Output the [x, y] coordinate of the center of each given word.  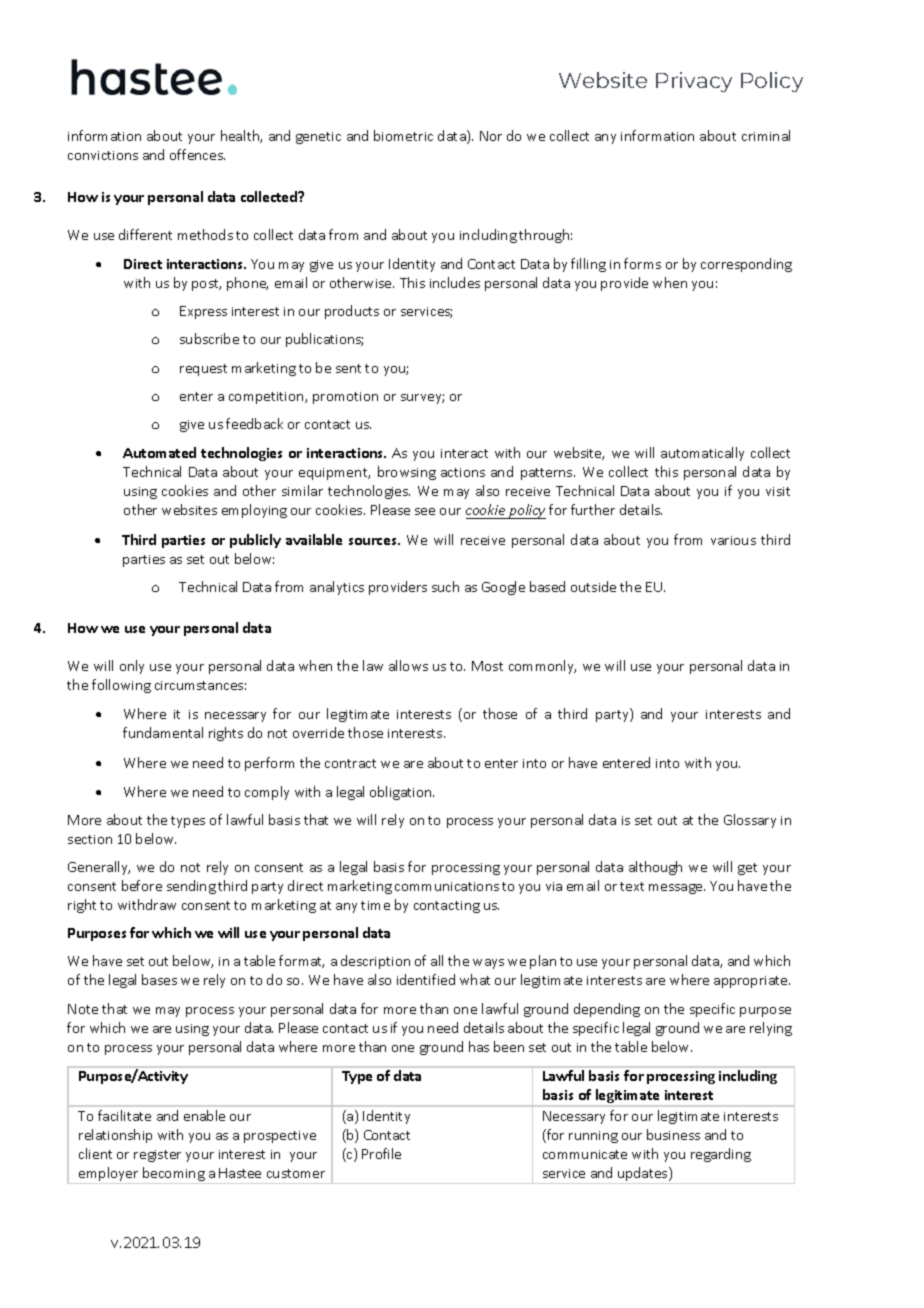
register [157, 1156]
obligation [402, 793]
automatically [702, 454]
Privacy [694, 82]
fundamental [163, 732]
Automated [159, 452]
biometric [403, 135]
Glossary [750, 821]
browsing [407, 473]
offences [197, 154]
